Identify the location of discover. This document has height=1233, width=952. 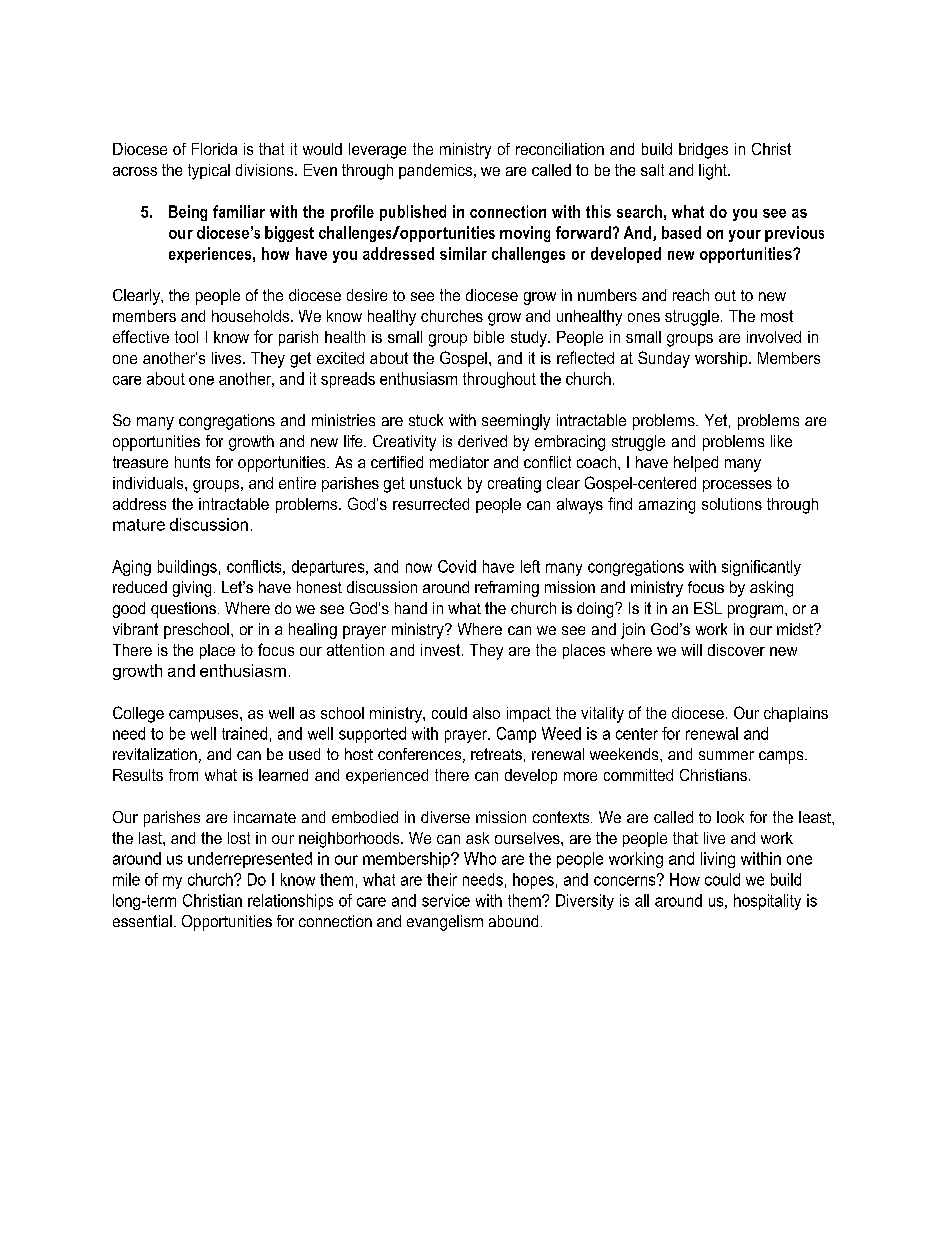
(736, 650).
